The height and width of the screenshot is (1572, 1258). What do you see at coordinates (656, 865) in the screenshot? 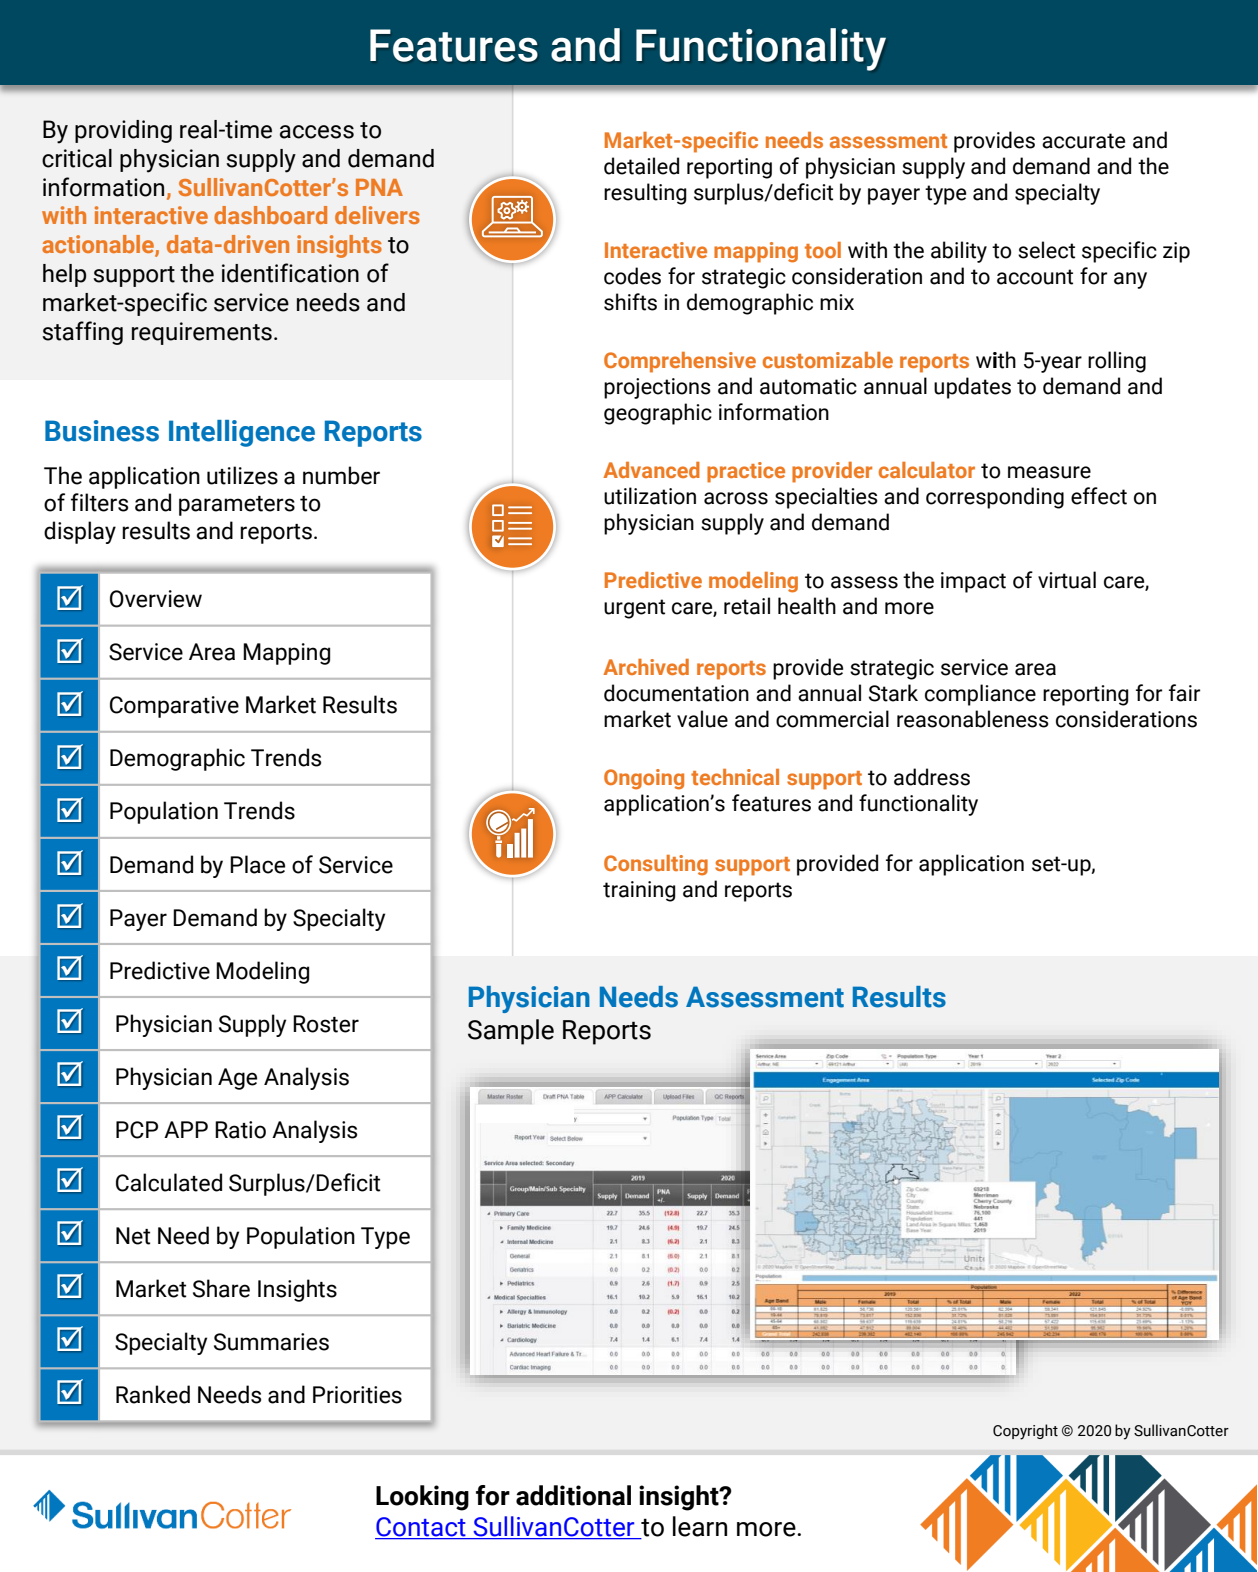
I see `Consulting` at bounding box center [656, 865].
